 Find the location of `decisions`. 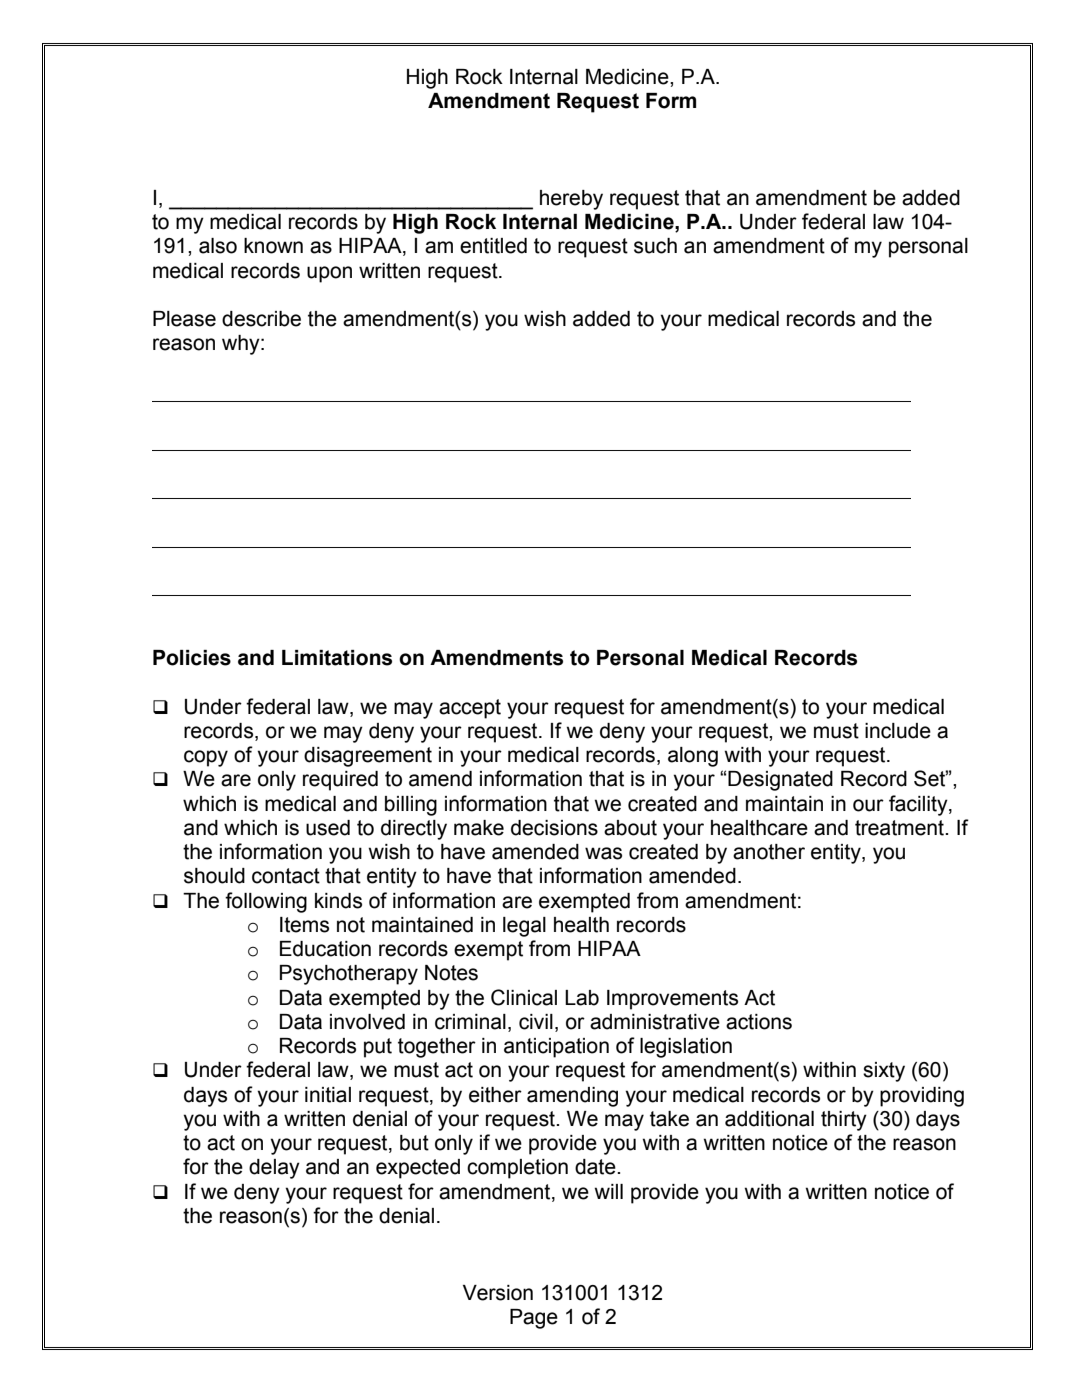

decisions is located at coordinates (554, 828).
